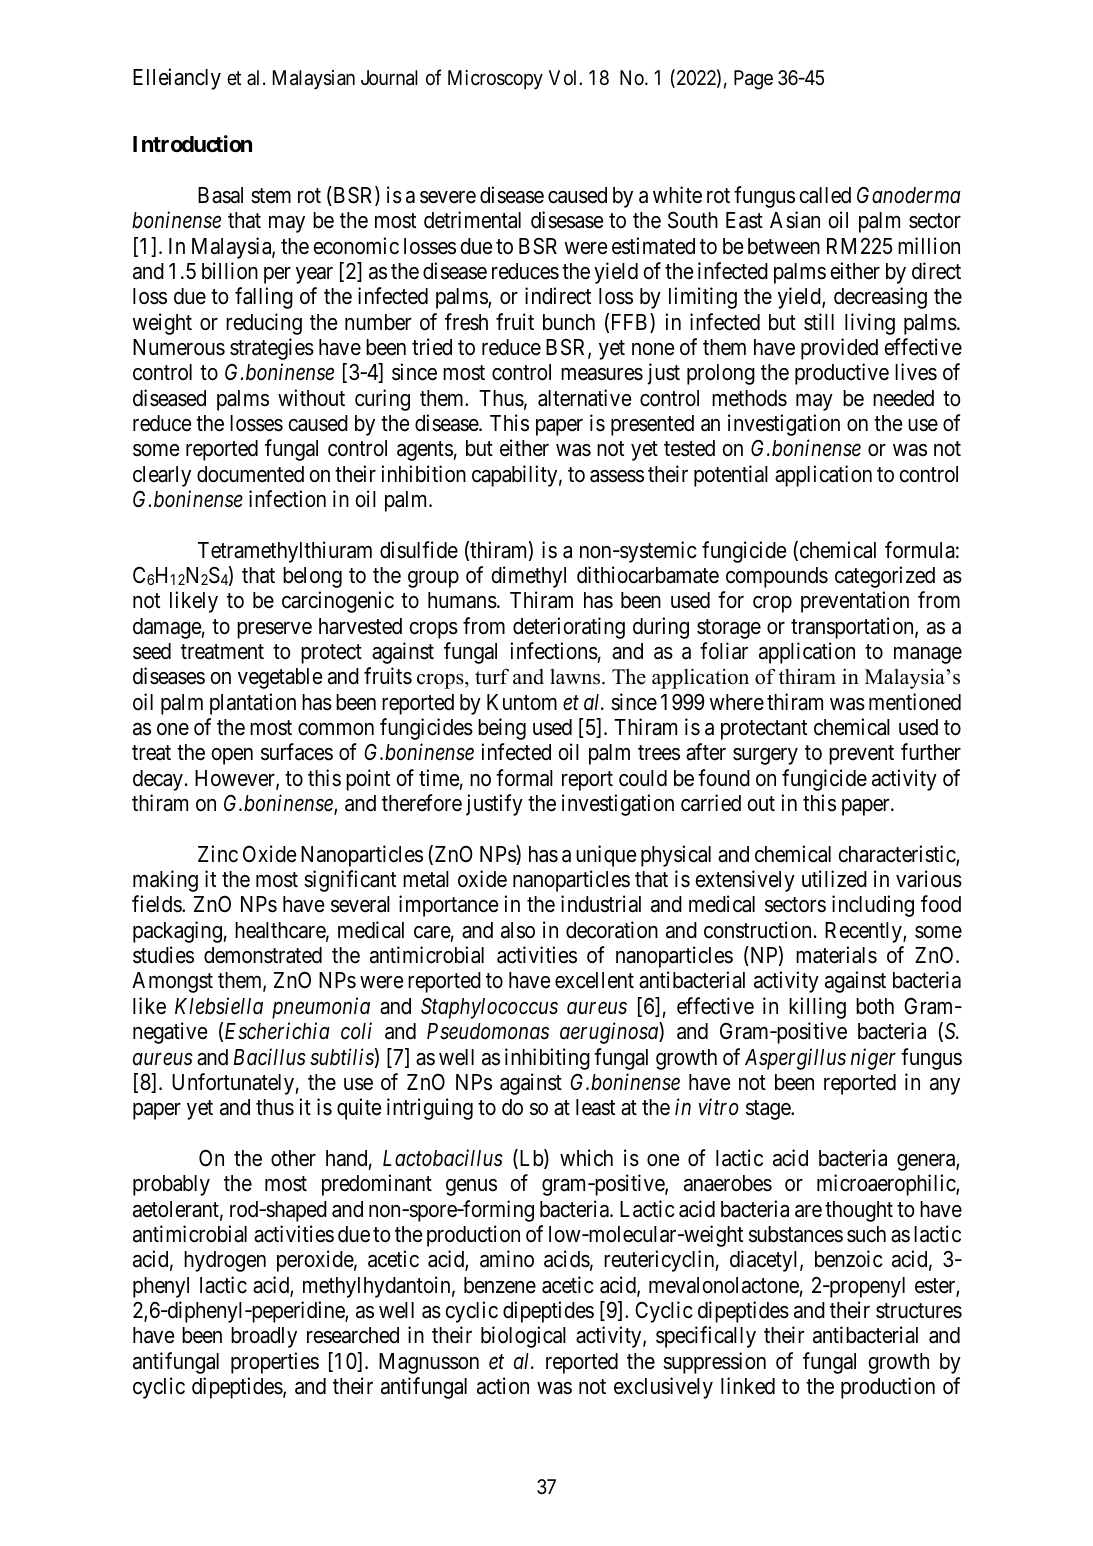 The width and height of the image is (1093, 1546). I want to click on Microscopy, so click(495, 79).
